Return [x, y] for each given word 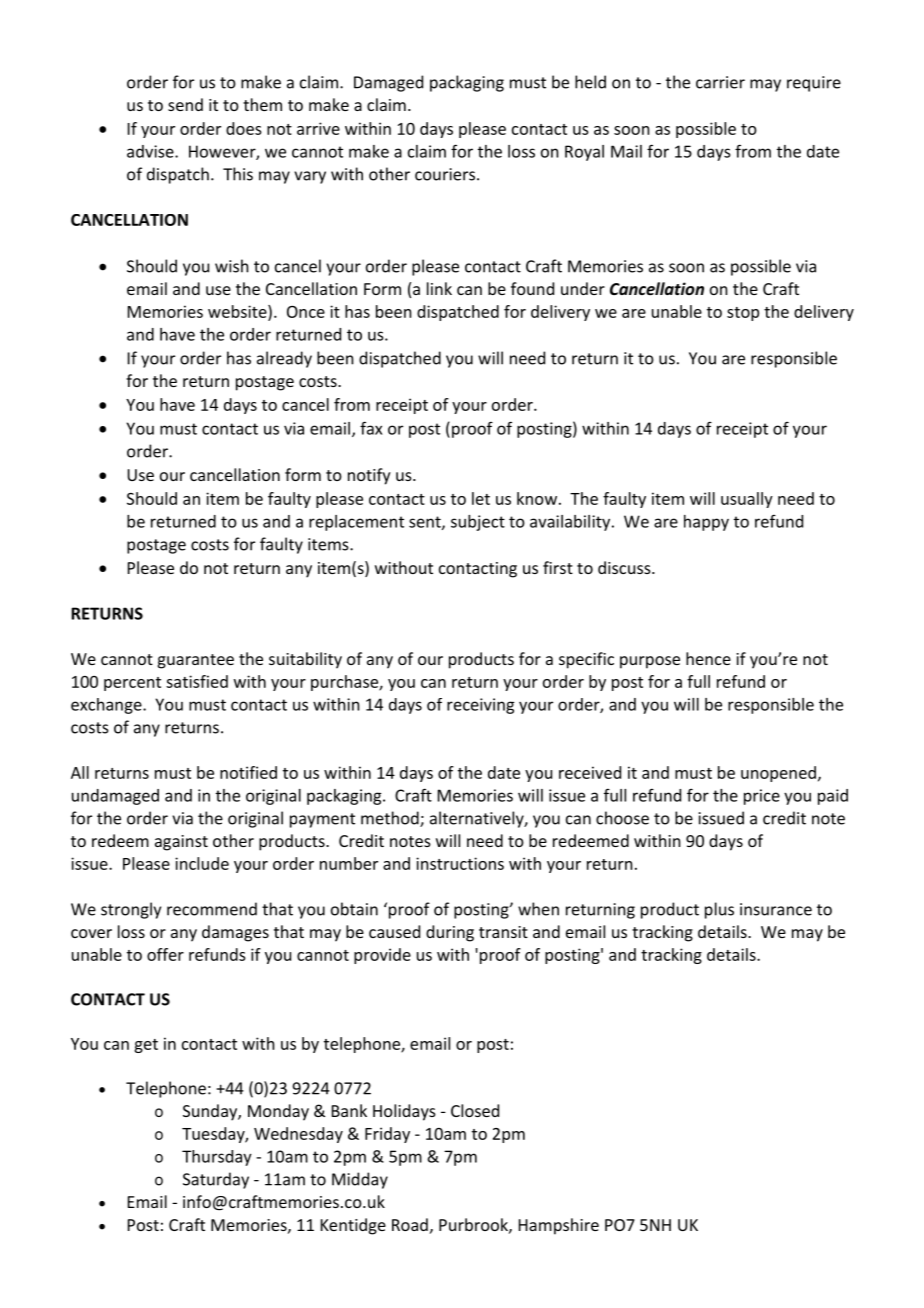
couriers [445, 174]
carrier [720, 82]
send [185, 104]
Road [410, 1224]
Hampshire [559, 1226]
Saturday [216, 1180]
